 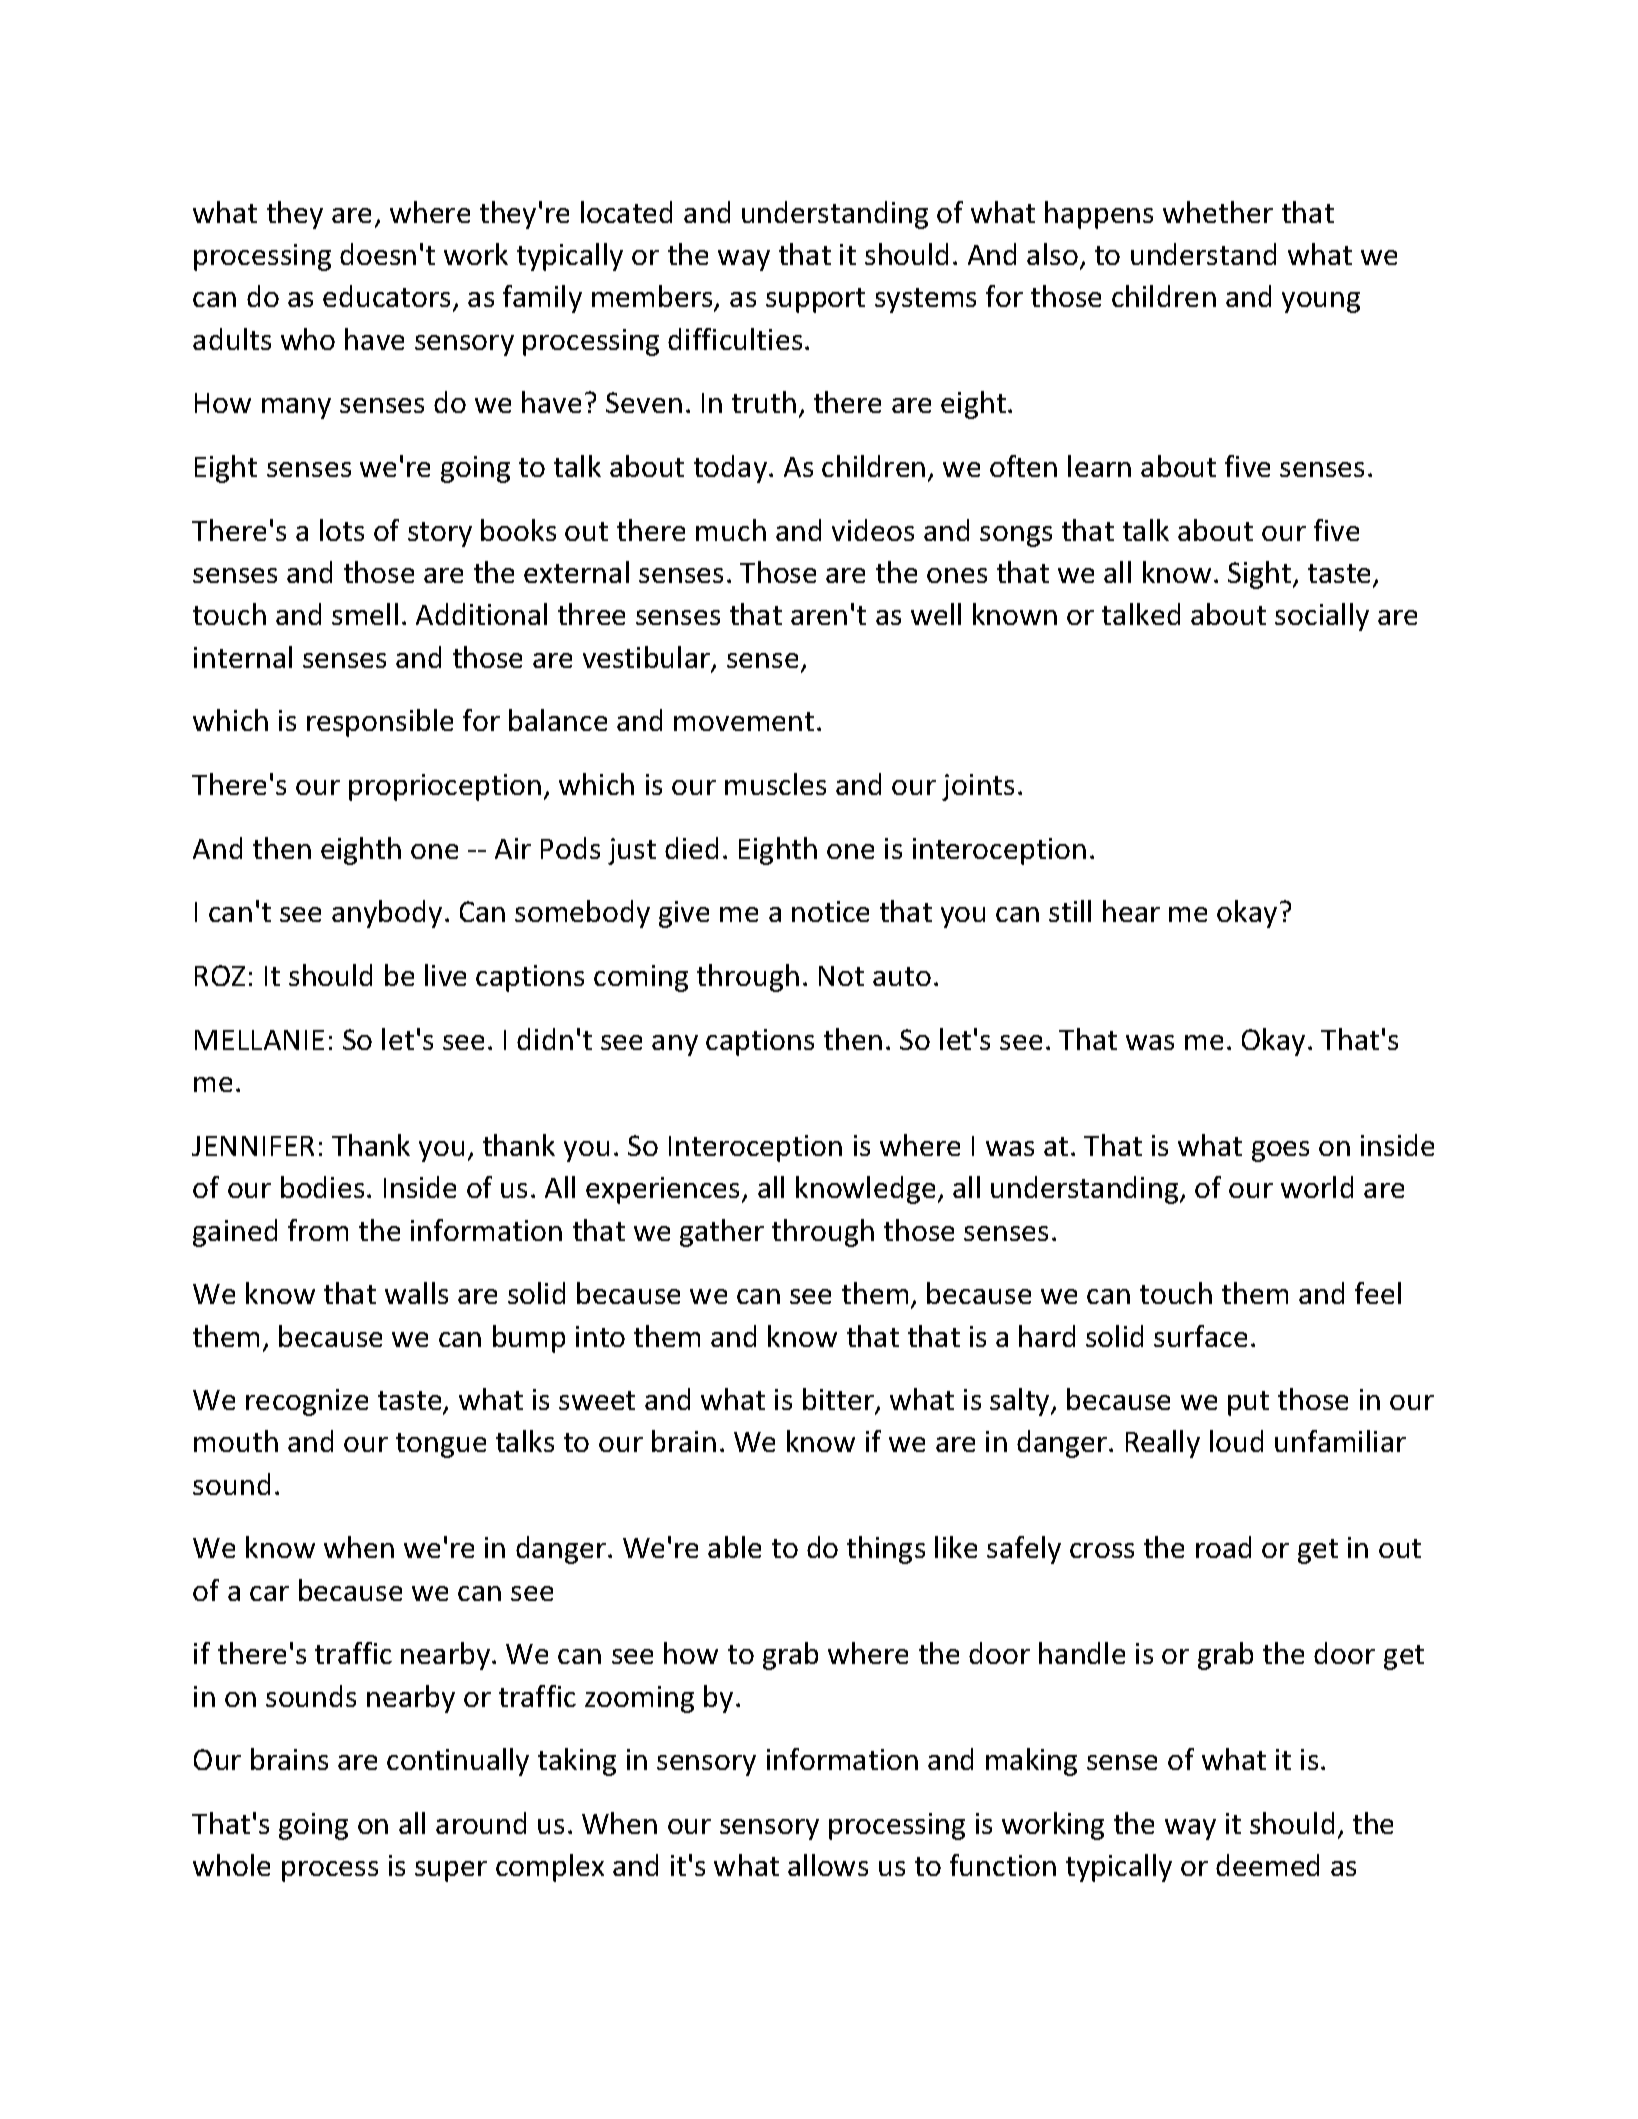 I want to click on socially, so click(x=1322, y=617).
